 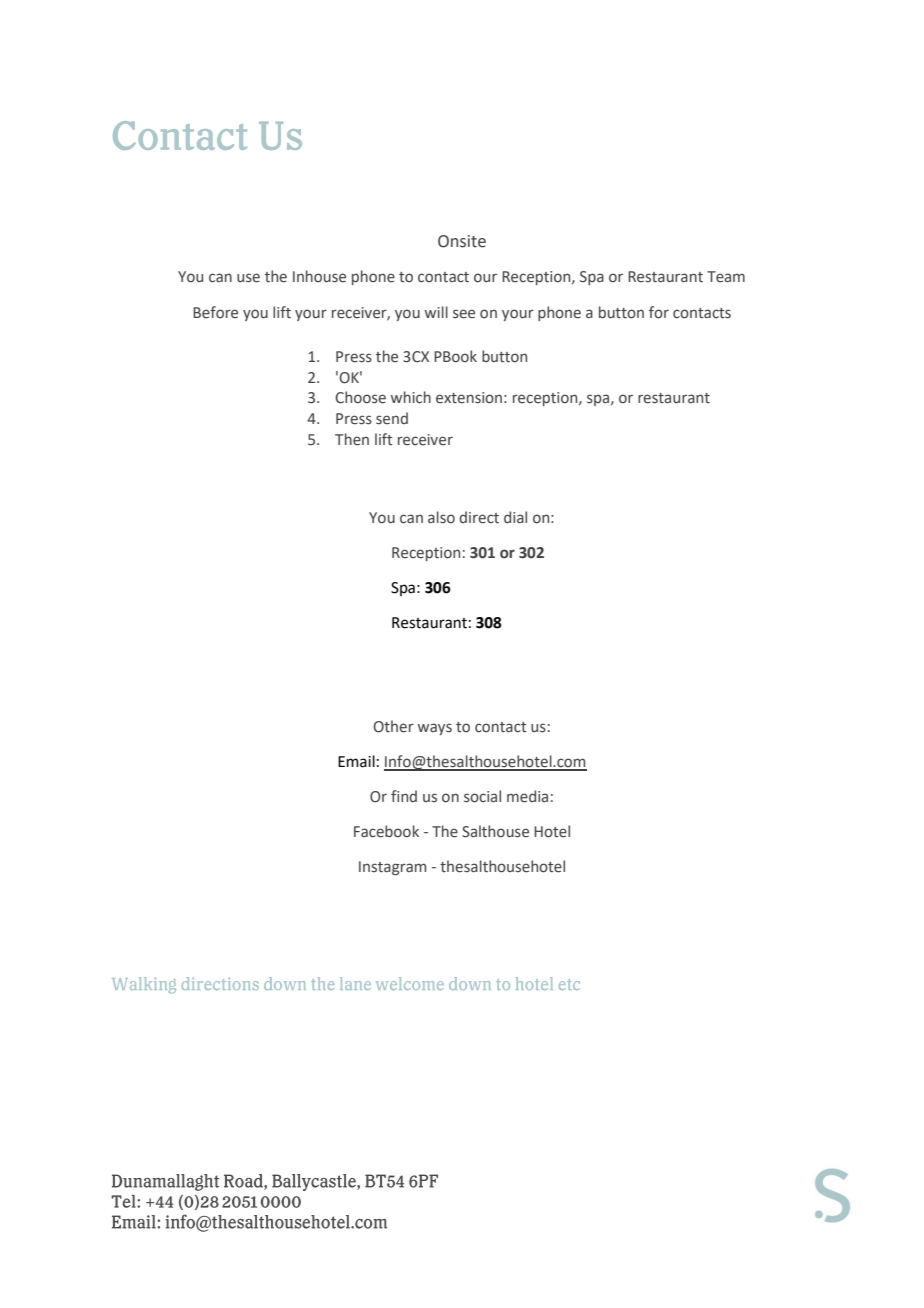 I want to click on direct, so click(x=479, y=517).
